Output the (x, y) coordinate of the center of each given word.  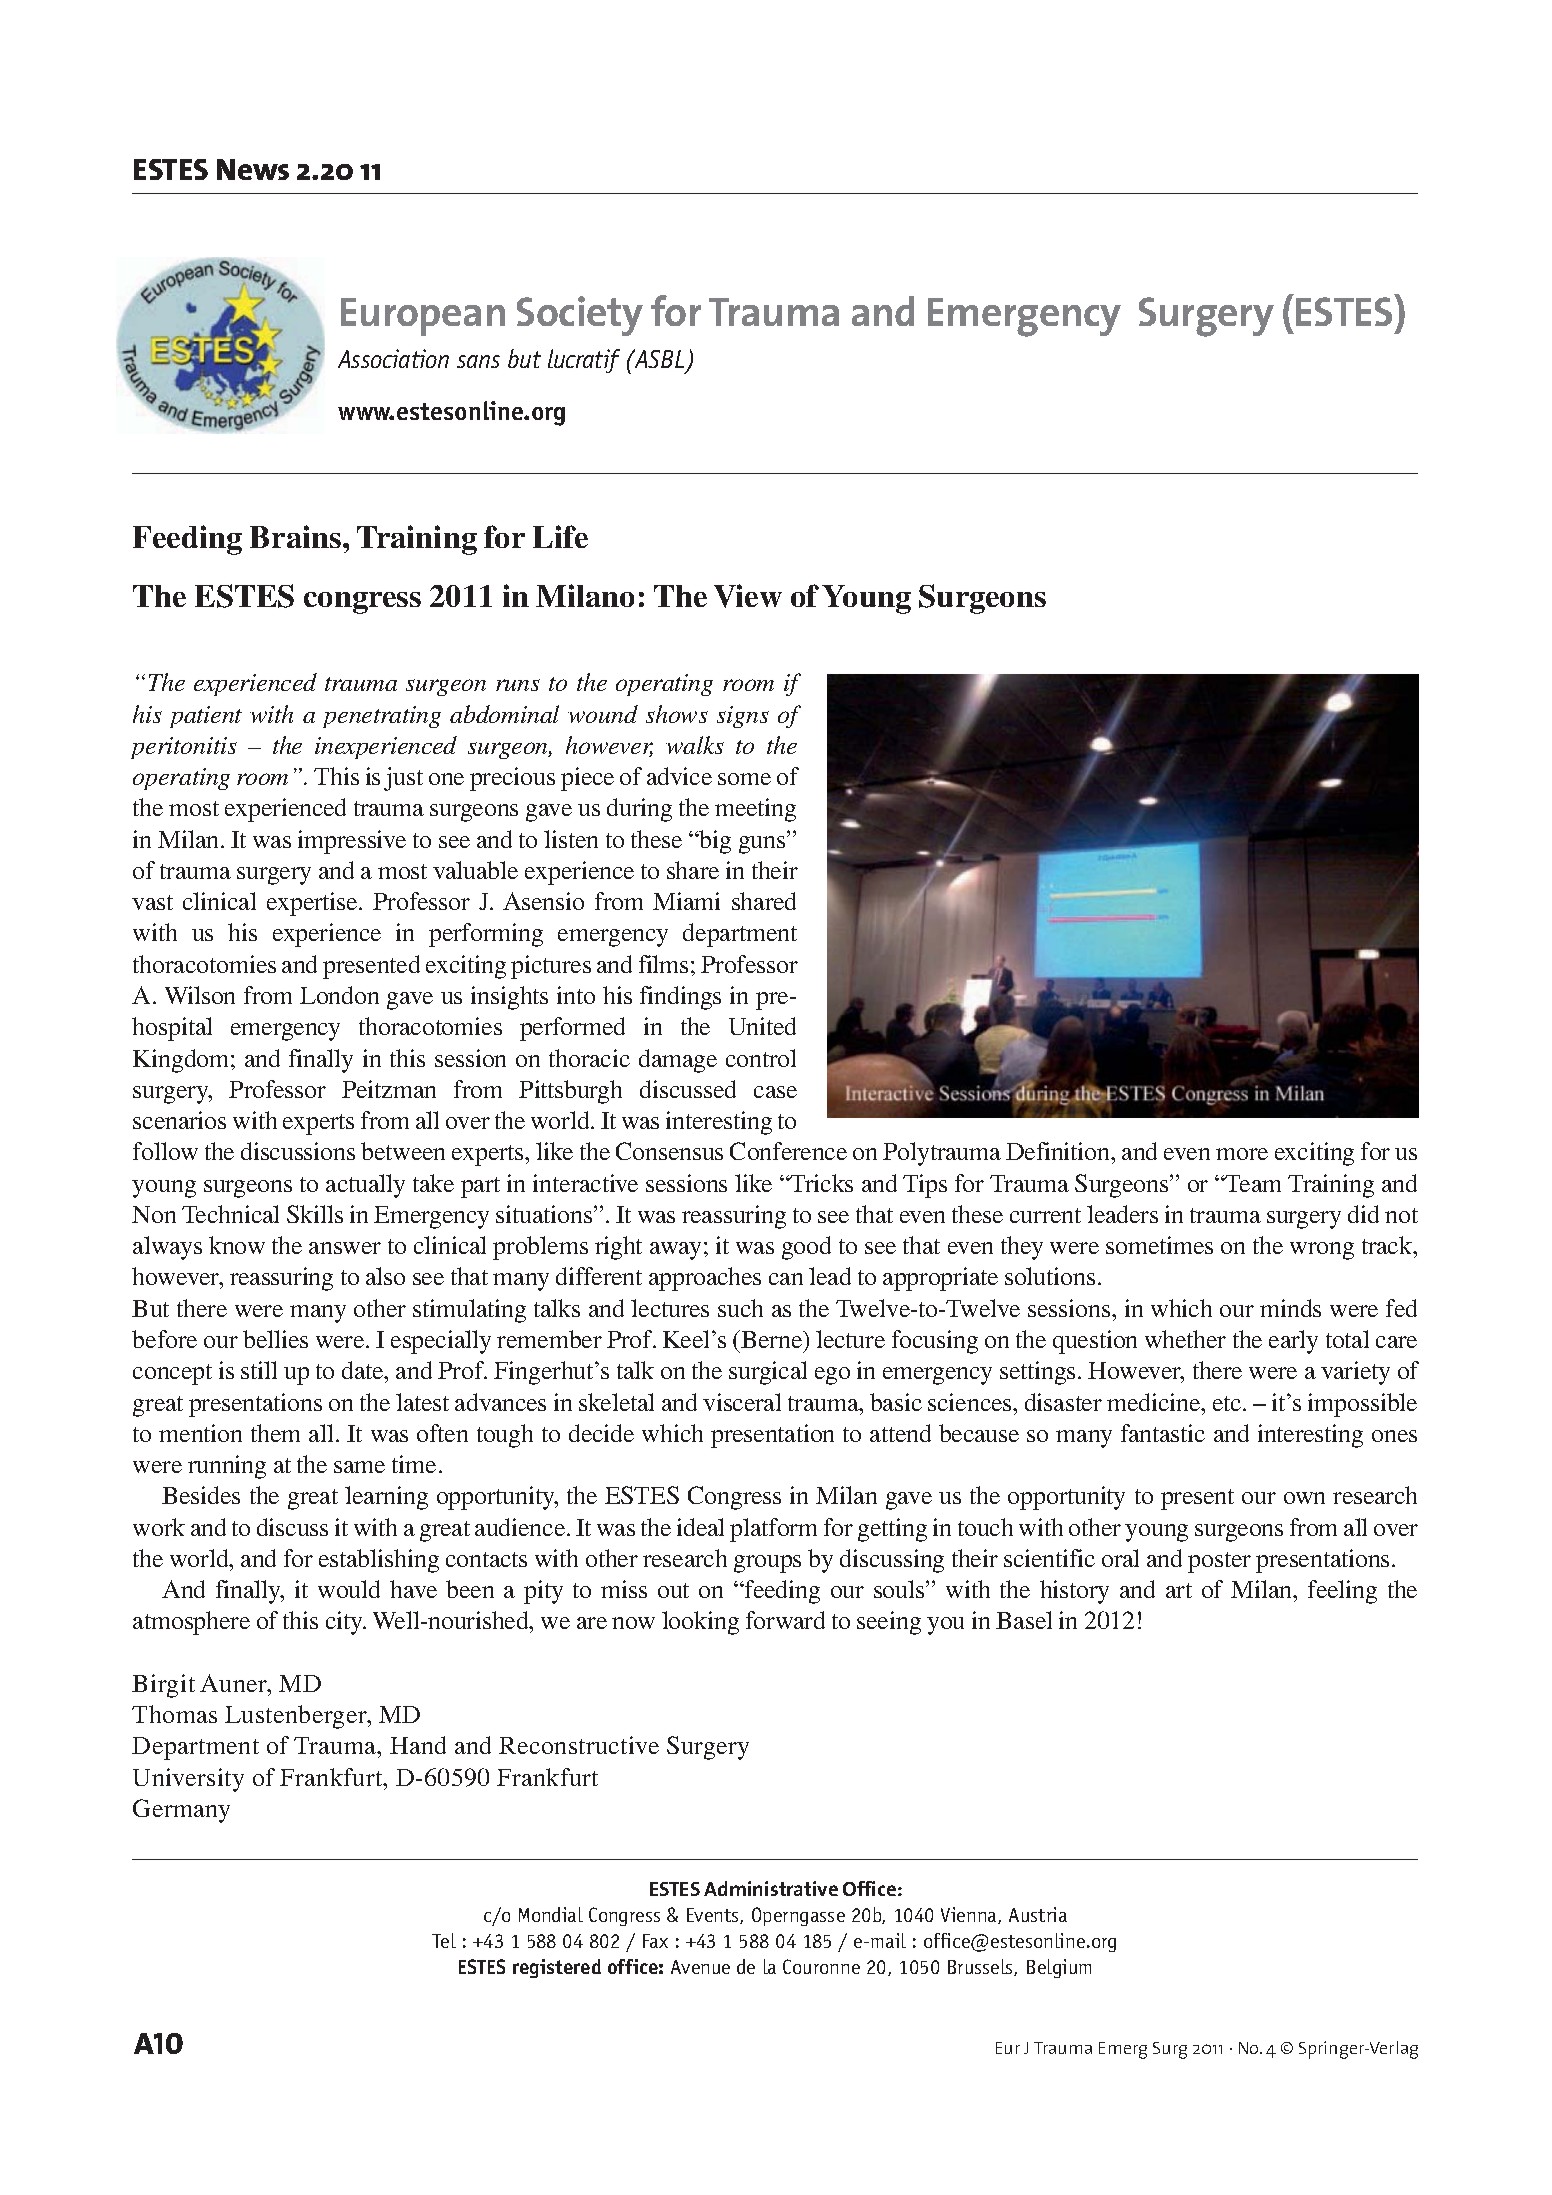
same (359, 1467)
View (748, 596)
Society (580, 316)
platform (773, 1530)
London (339, 995)
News (253, 169)
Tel (444, 1940)
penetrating (382, 717)
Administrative (771, 1888)
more (1242, 1154)
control (761, 1058)
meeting (755, 810)
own (1304, 1498)
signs (743, 717)
